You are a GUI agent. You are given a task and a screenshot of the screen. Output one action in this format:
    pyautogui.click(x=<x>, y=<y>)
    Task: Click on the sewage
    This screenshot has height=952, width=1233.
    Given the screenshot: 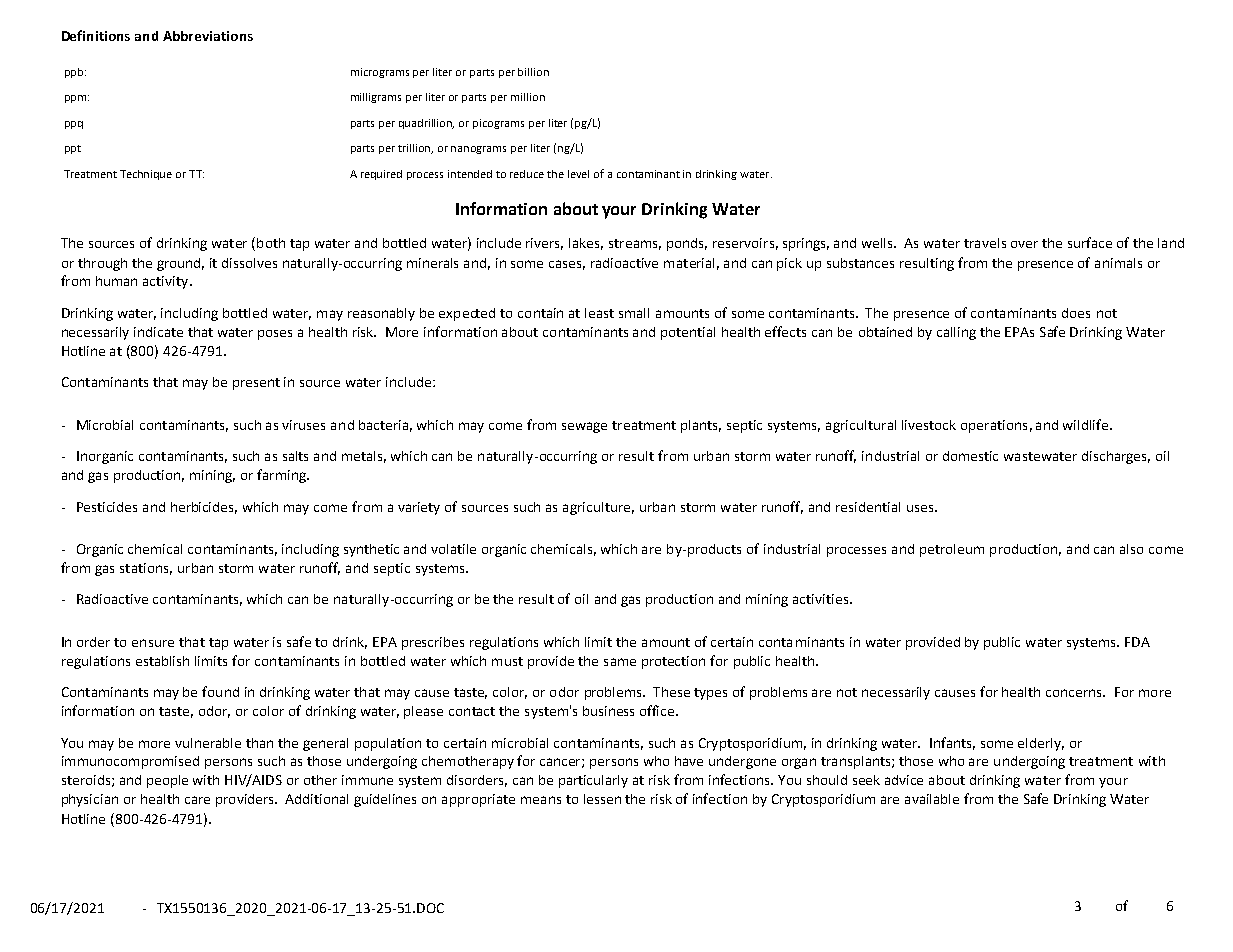 What is the action you would take?
    pyautogui.click(x=584, y=427)
